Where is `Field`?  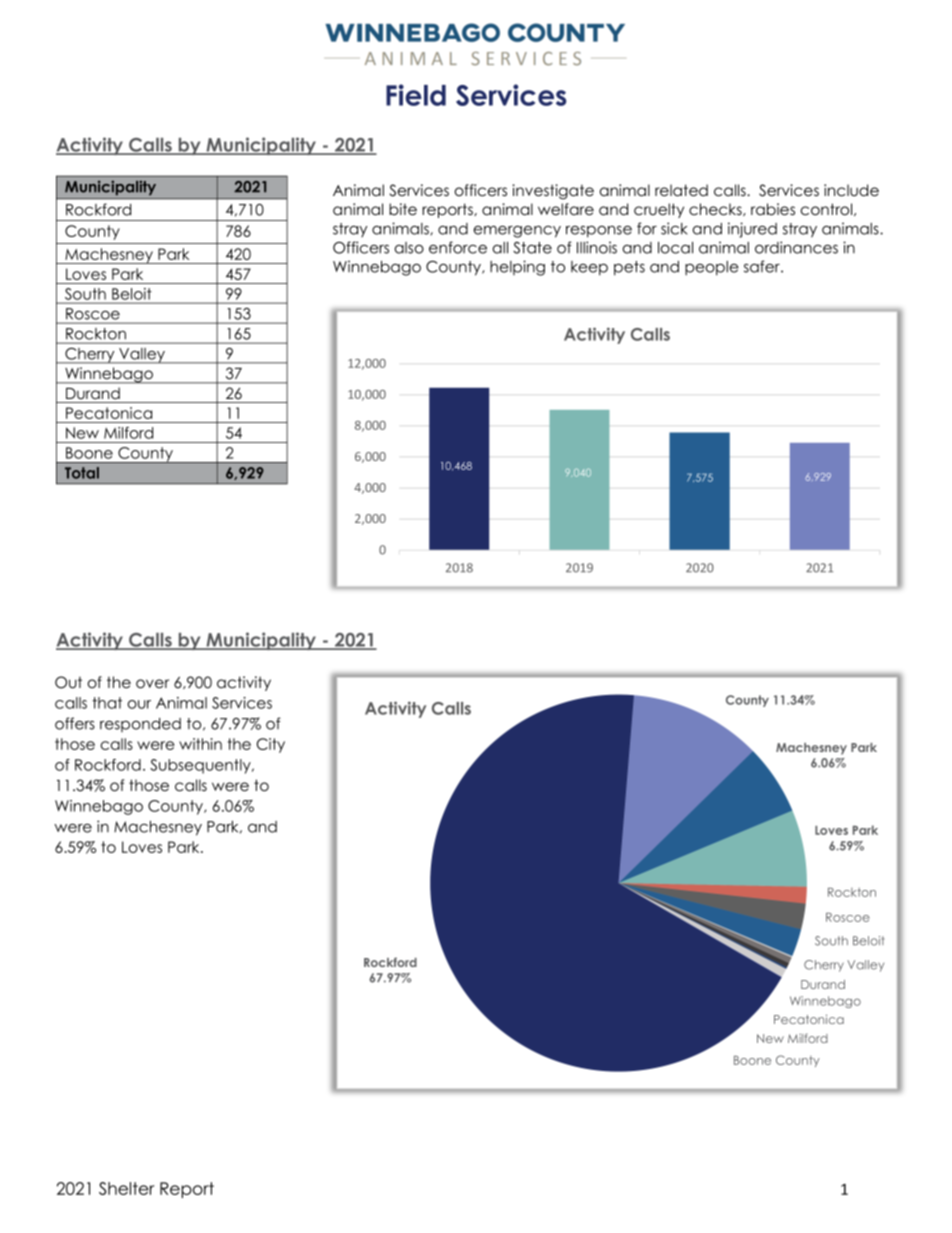
Field is located at coordinates (416, 95).
